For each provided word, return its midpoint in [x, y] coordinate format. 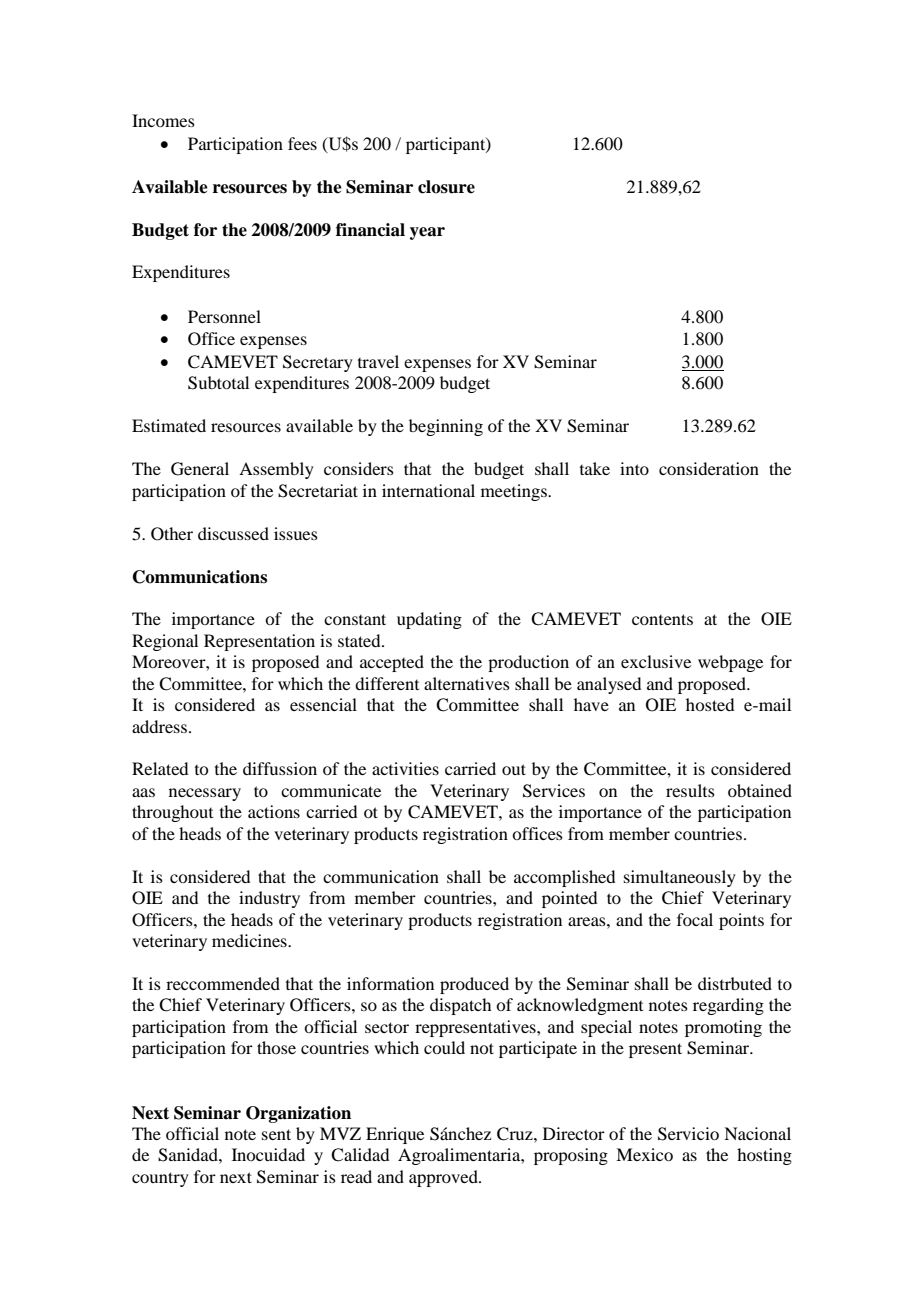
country [160, 1179]
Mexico [644, 1154]
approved [444, 1178]
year [427, 233]
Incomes [163, 120]
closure [446, 187]
